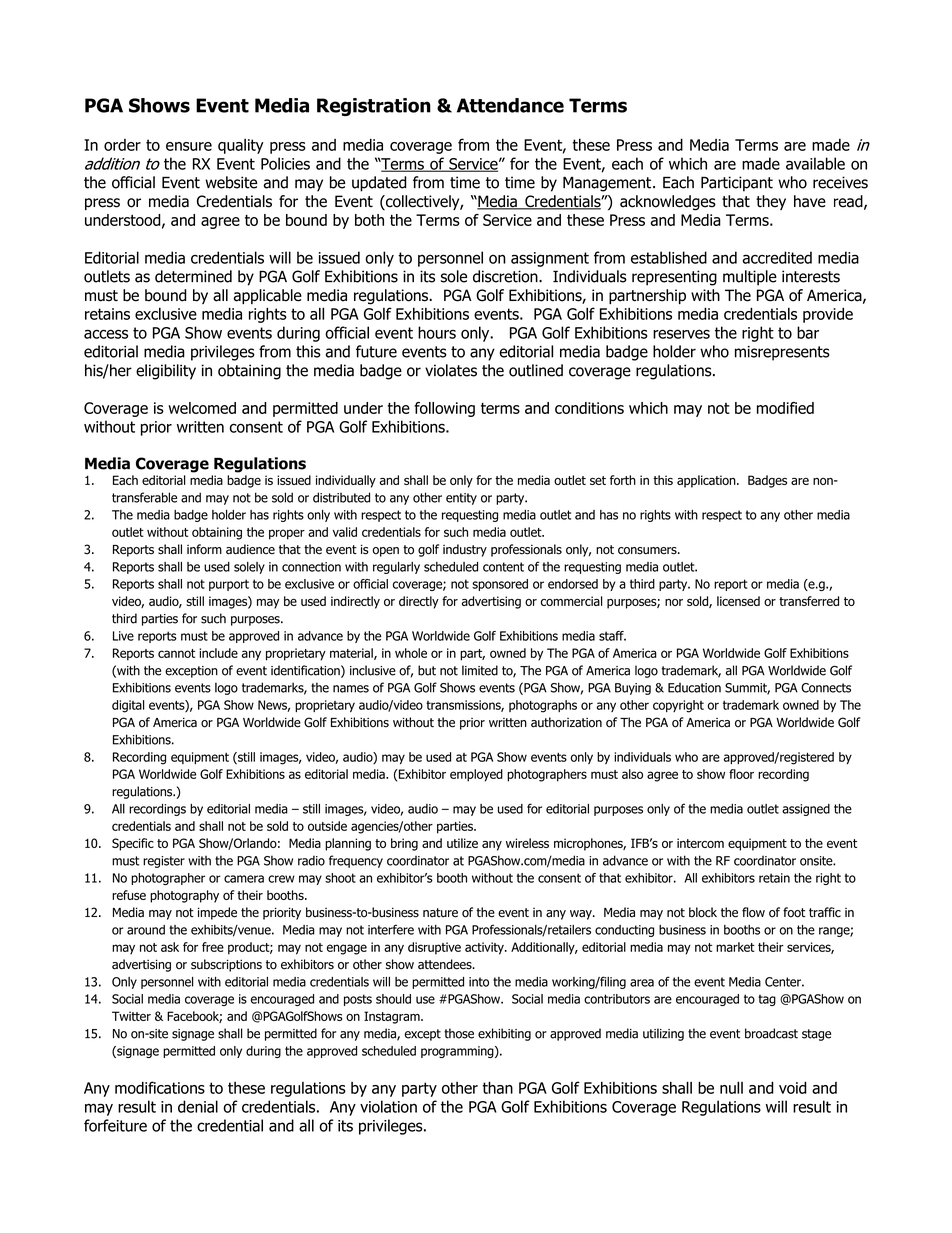  Describe the element at coordinates (815, 163) in the screenshot. I see `available` at that location.
